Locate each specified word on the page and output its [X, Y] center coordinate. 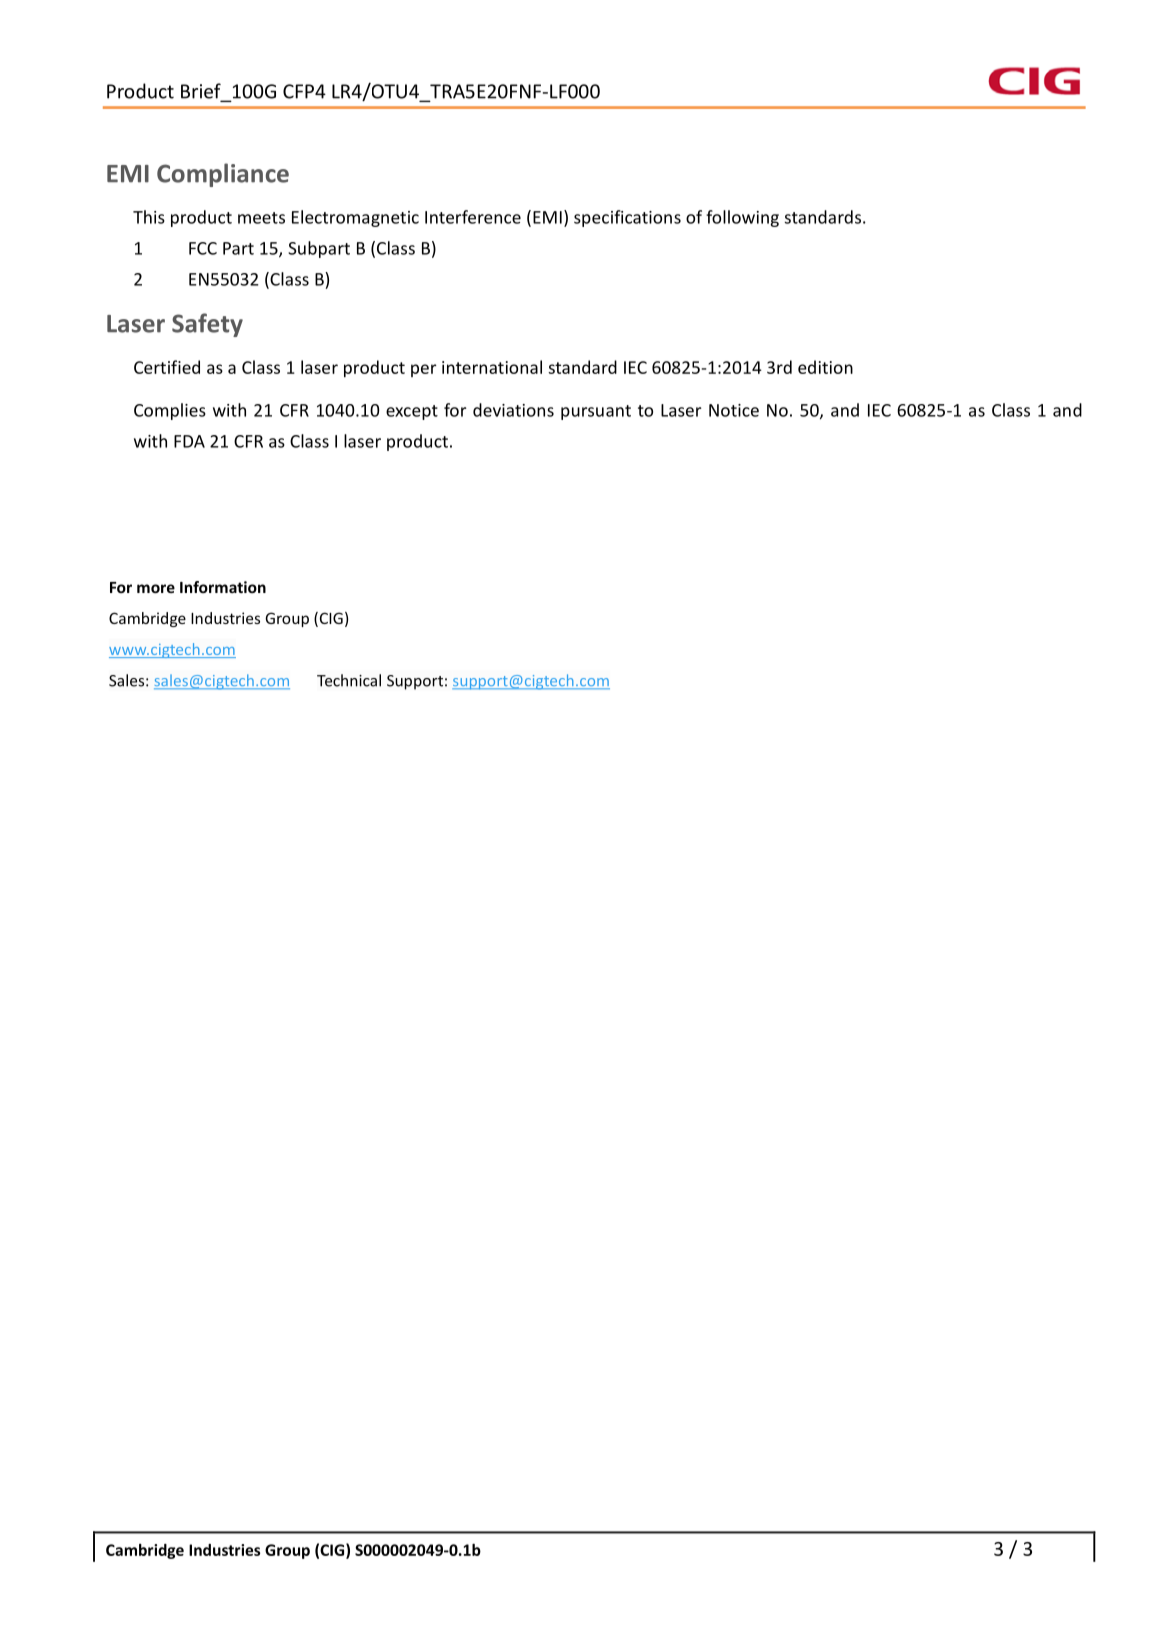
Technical [349, 680]
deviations [513, 410]
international [492, 367]
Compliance [223, 175]
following [742, 218]
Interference [473, 217]
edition [825, 367]
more [156, 588]
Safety [207, 325]
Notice [734, 410]
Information [223, 587]
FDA [189, 441]
